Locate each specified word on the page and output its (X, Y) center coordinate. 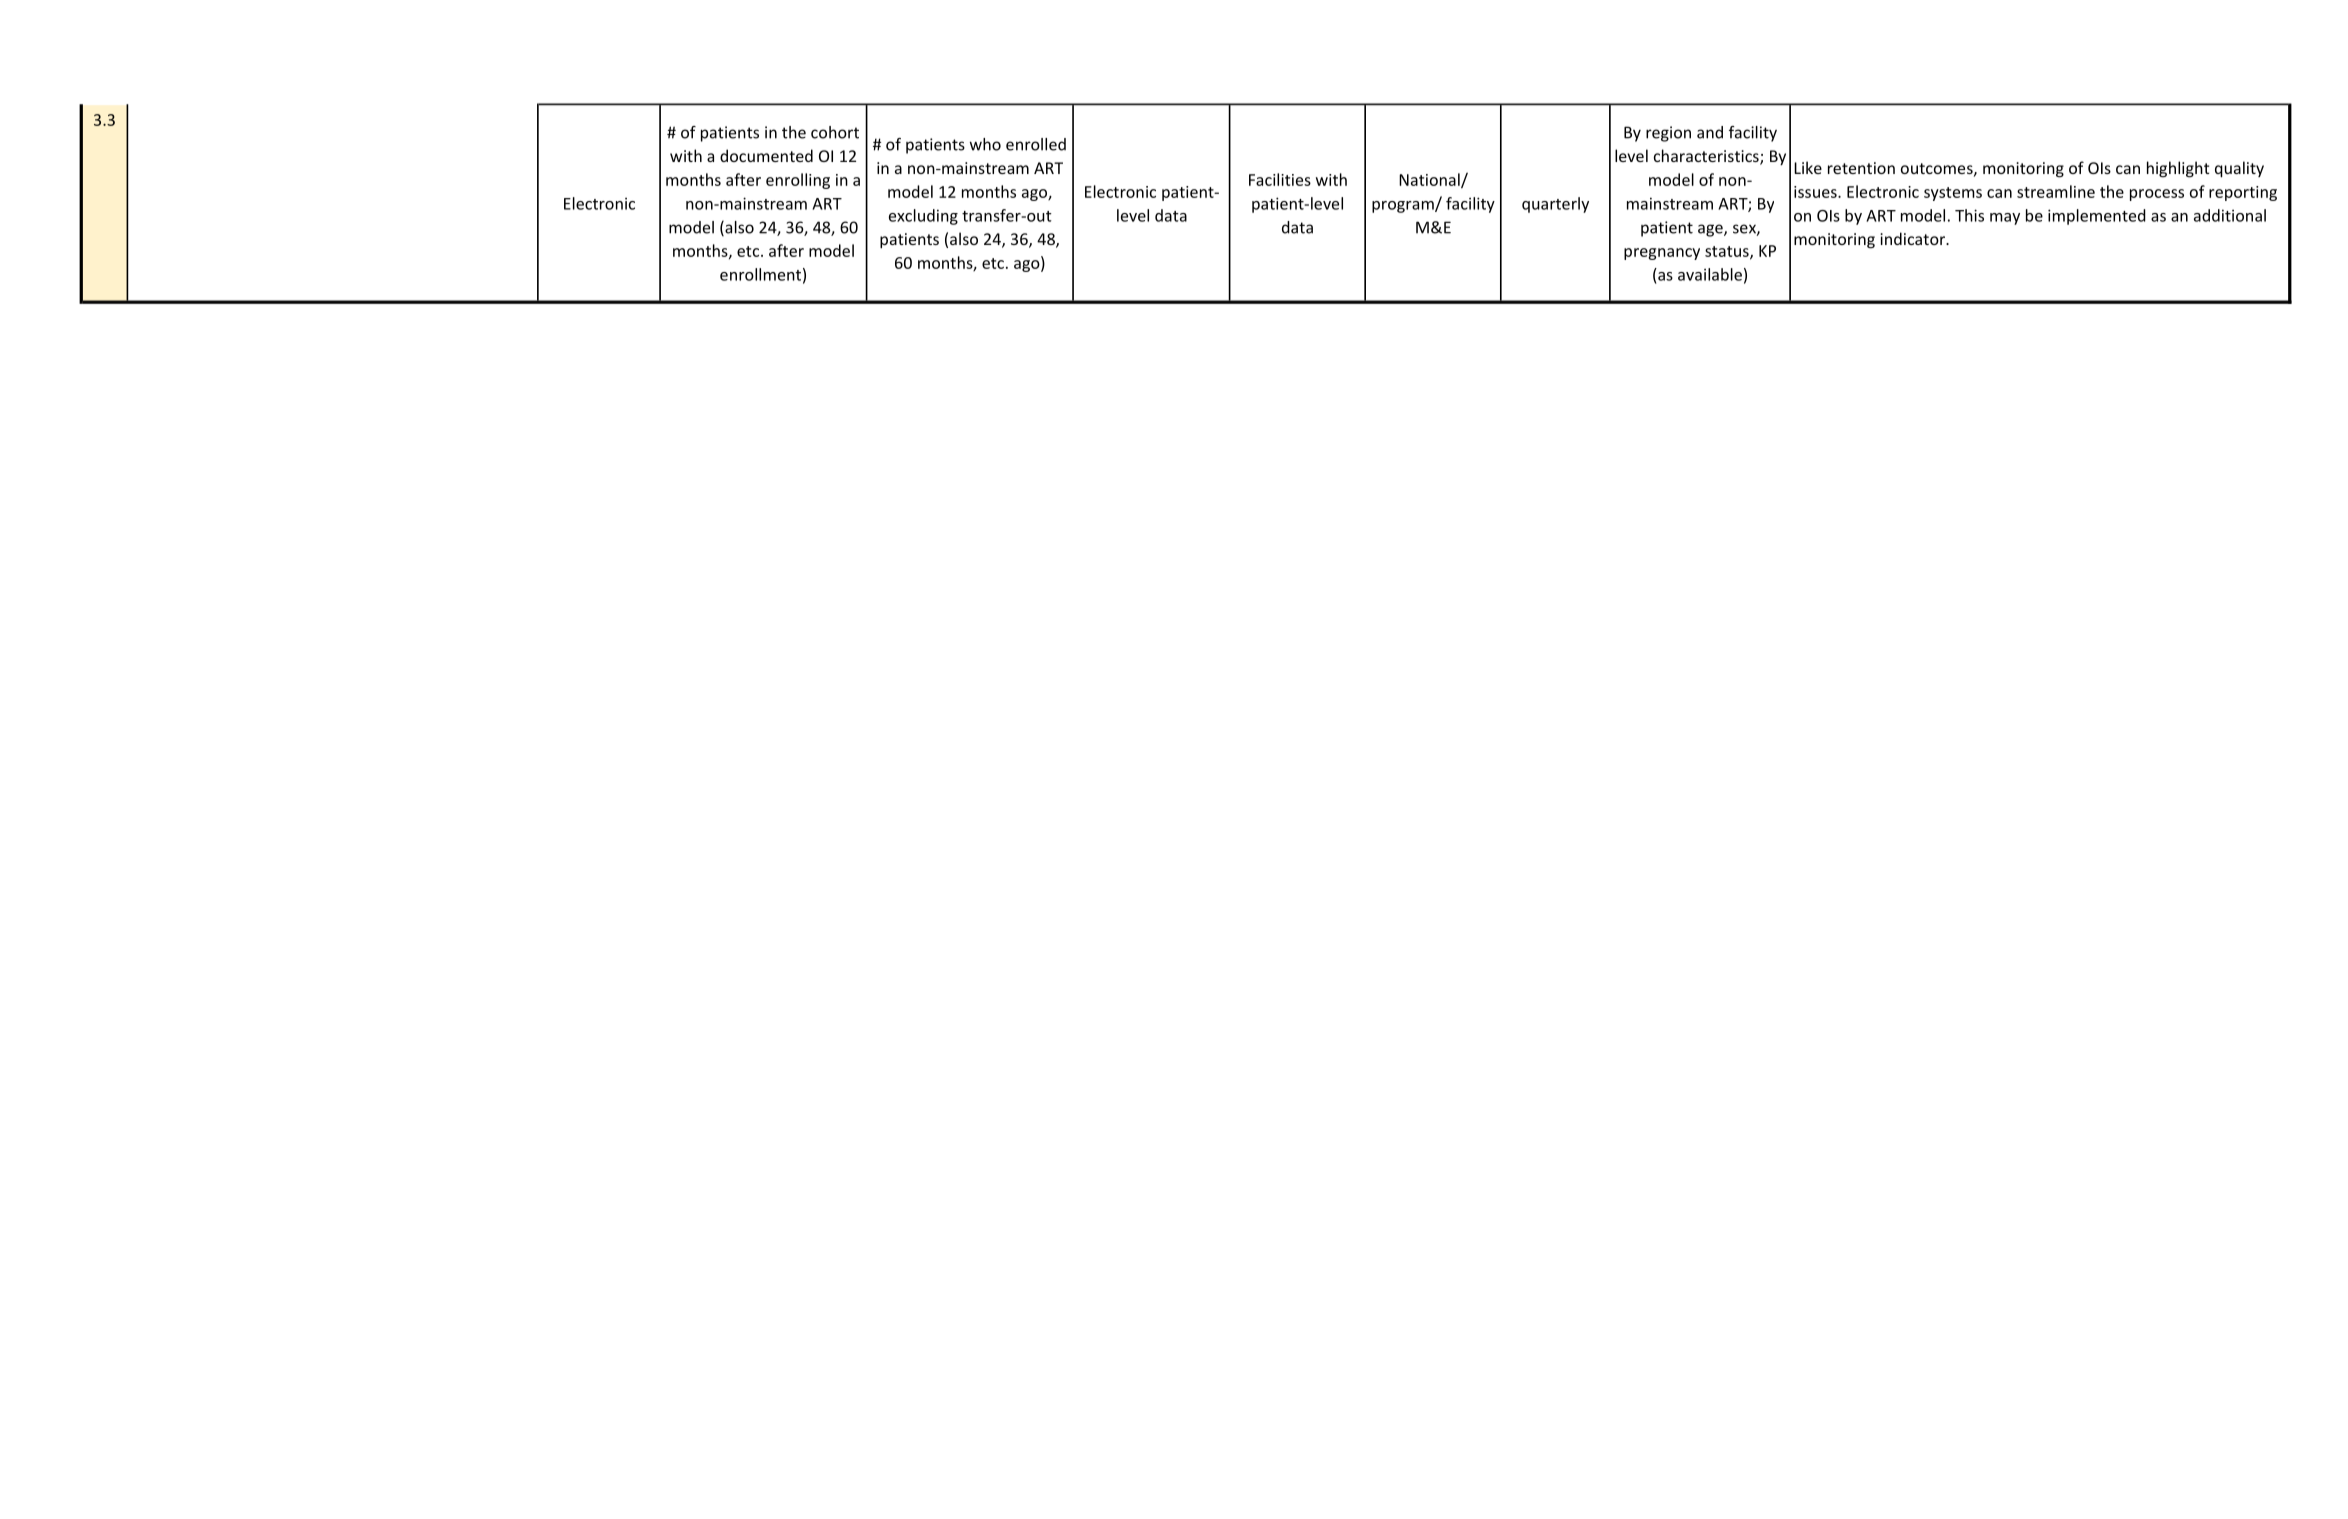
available (1710, 274)
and (1710, 132)
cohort (835, 132)
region (1668, 134)
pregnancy (1662, 254)
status (1728, 252)
